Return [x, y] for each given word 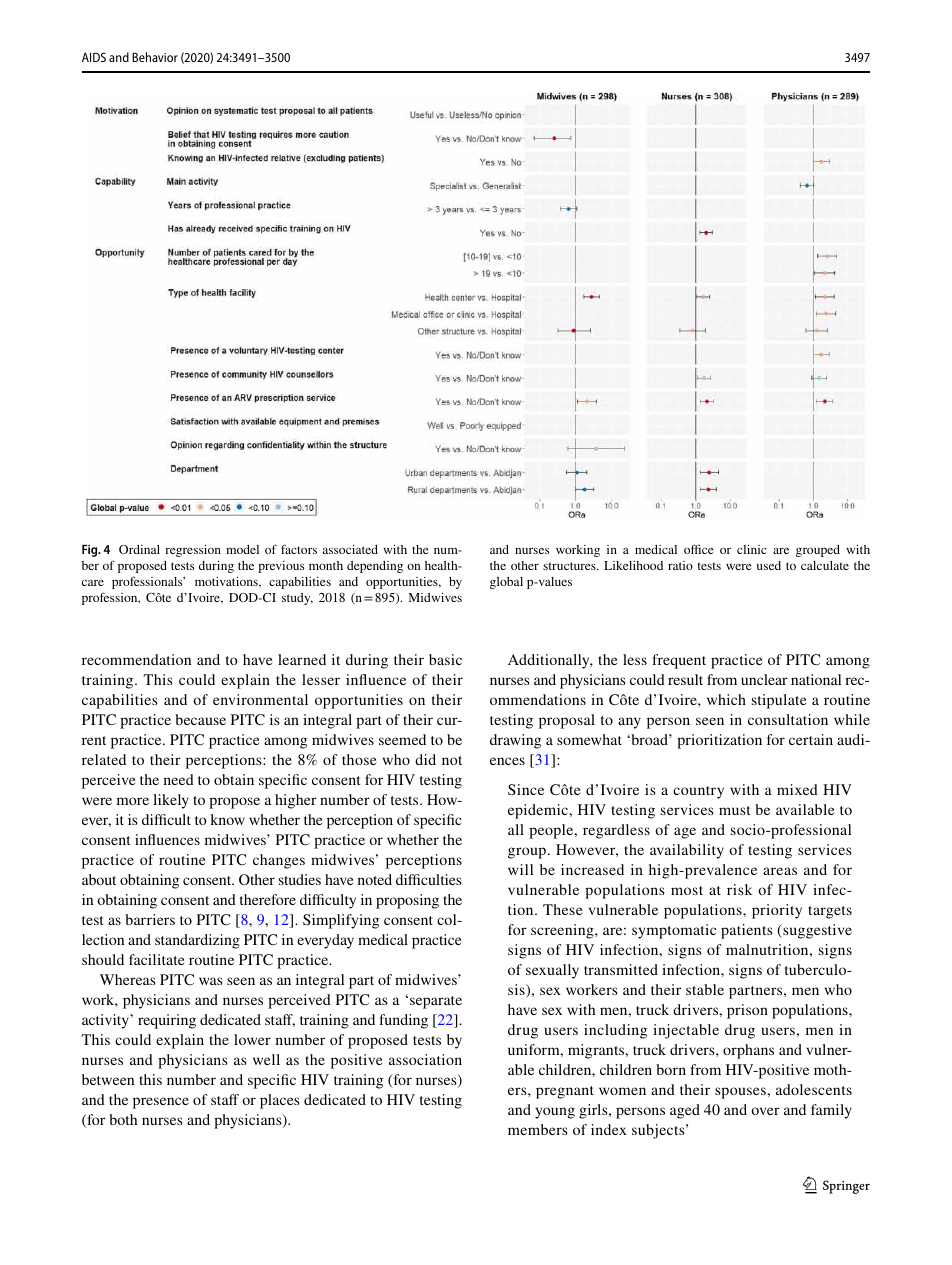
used [769, 565]
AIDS [94, 57]
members [538, 1129]
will [520, 869]
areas [780, 871]
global [506, 583]
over [765, 1111]
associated [350, 549]
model [242, 549]
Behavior [155, 57]
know [227, 819]
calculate [825, 565]
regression [193, 551]
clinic [752, 549]
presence [161, 1103]
